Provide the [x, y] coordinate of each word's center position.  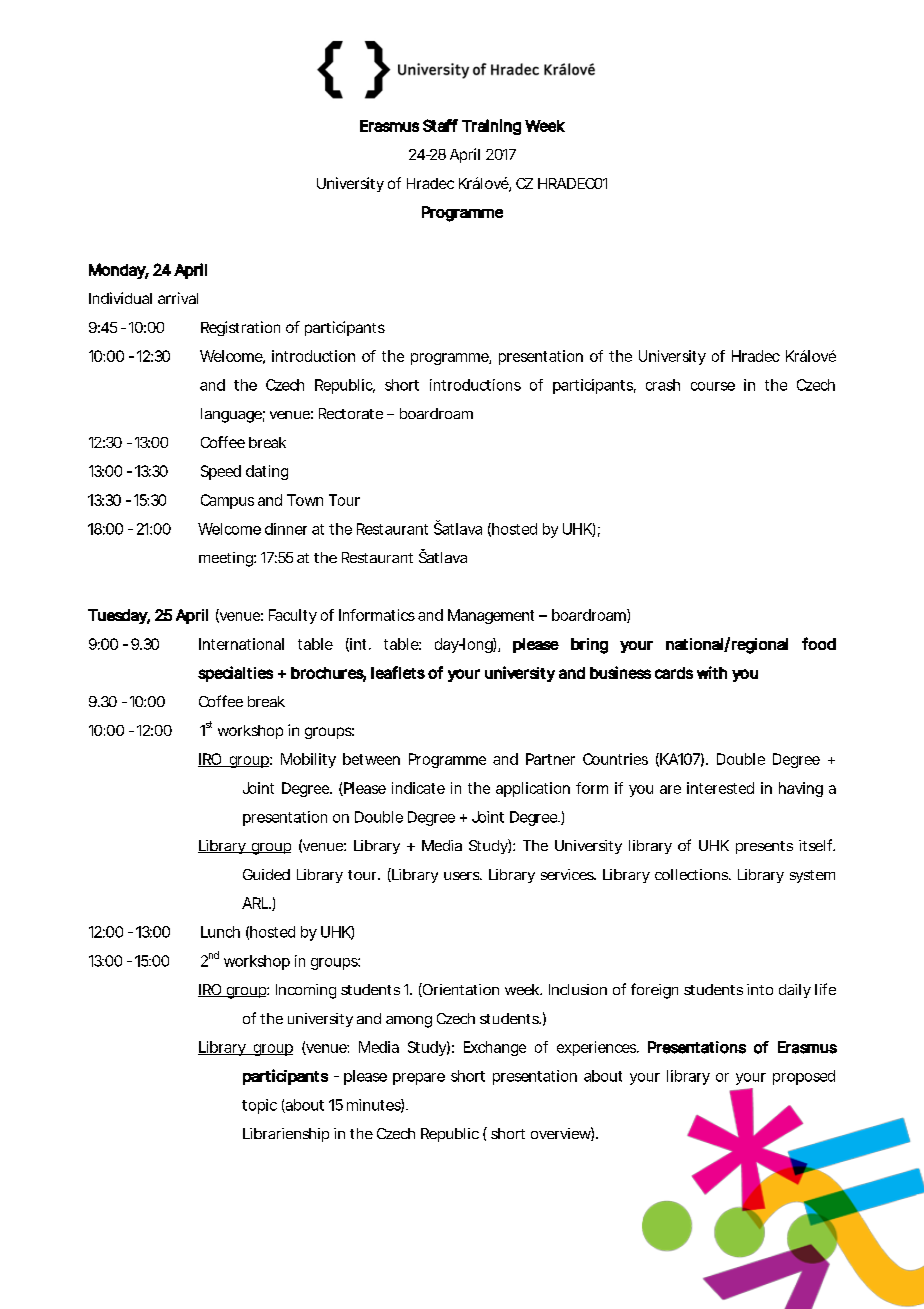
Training [491, 127]
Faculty [293, 616]
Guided [266, 874]
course [713, 386]
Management [491, 616]
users [462, 876]
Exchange [495, 1048]
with [712, 672]
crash [663, 385]
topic [259, 1106]
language [231, 415]
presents [764, 847]
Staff [440, 125]
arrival [178, 298]
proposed [804, 1077]
